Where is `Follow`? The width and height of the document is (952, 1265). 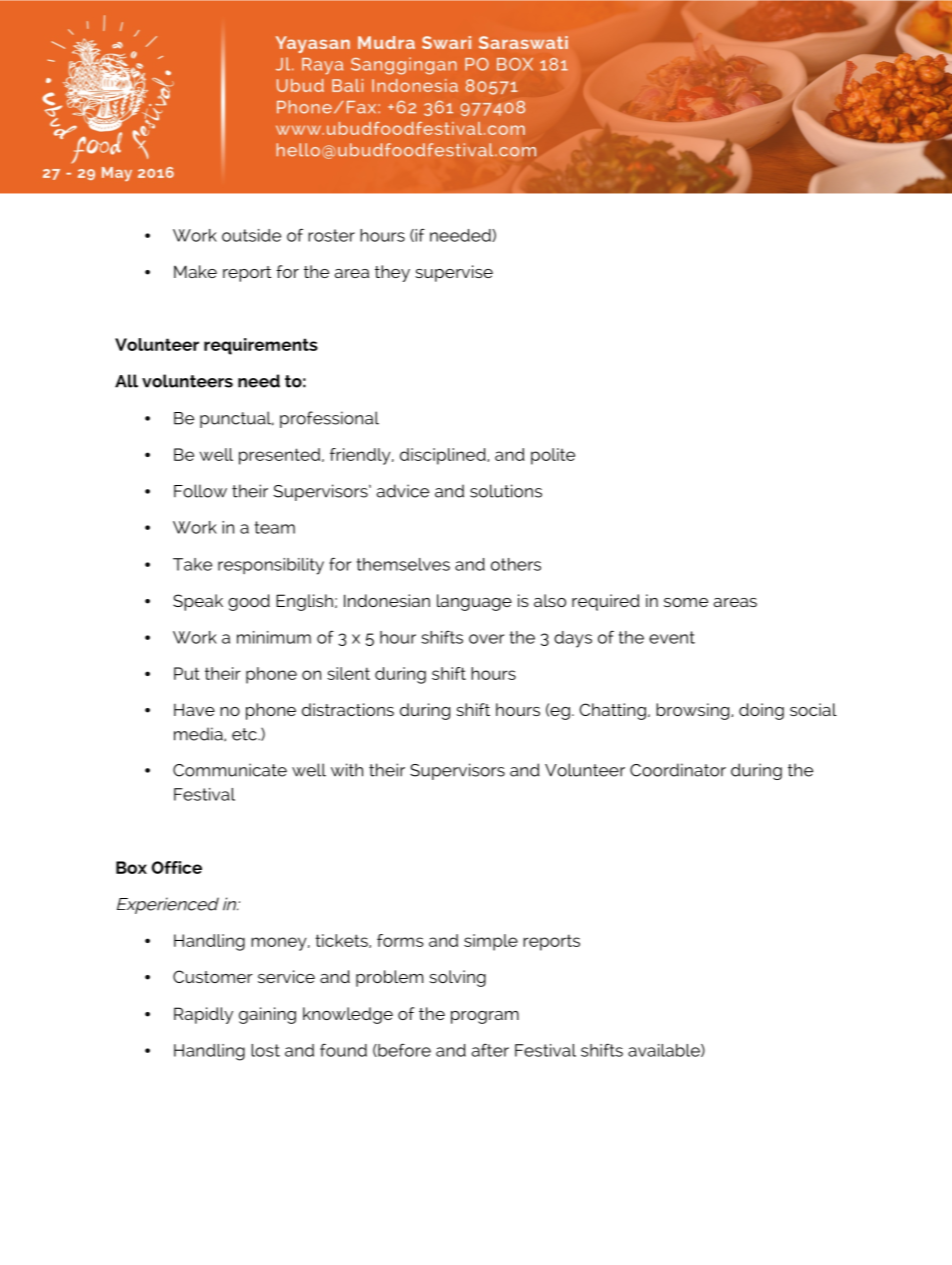 Follow is located at coordinates (200, 491).
